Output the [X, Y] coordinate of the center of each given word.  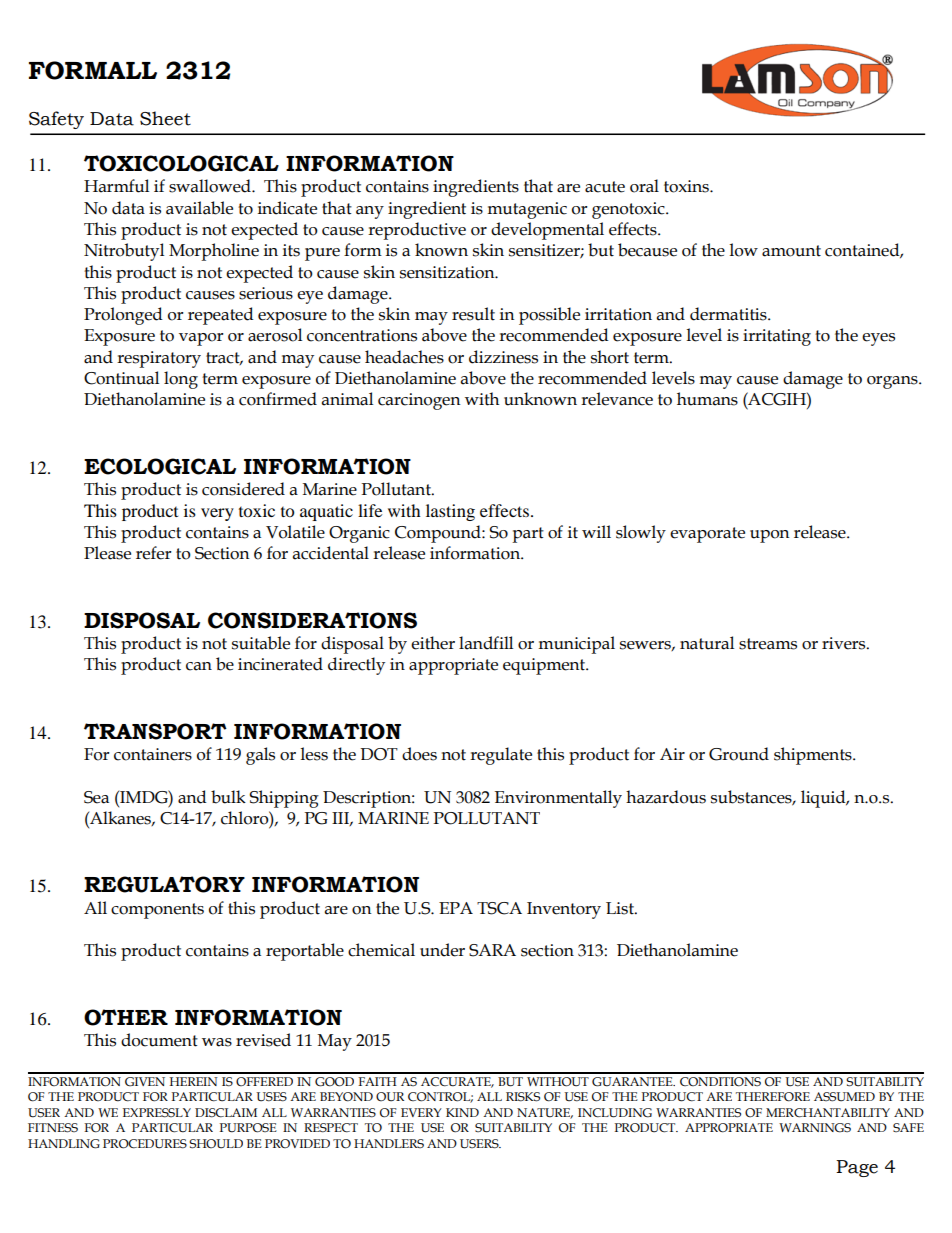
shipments [814, 756]
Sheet [165, 118]
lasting [450, 512]
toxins [687, 186]
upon [770, 536]
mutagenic [527, 210]
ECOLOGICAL [160, 466]
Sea [96, 797]
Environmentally [558, 799]
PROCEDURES [145, 1144]
